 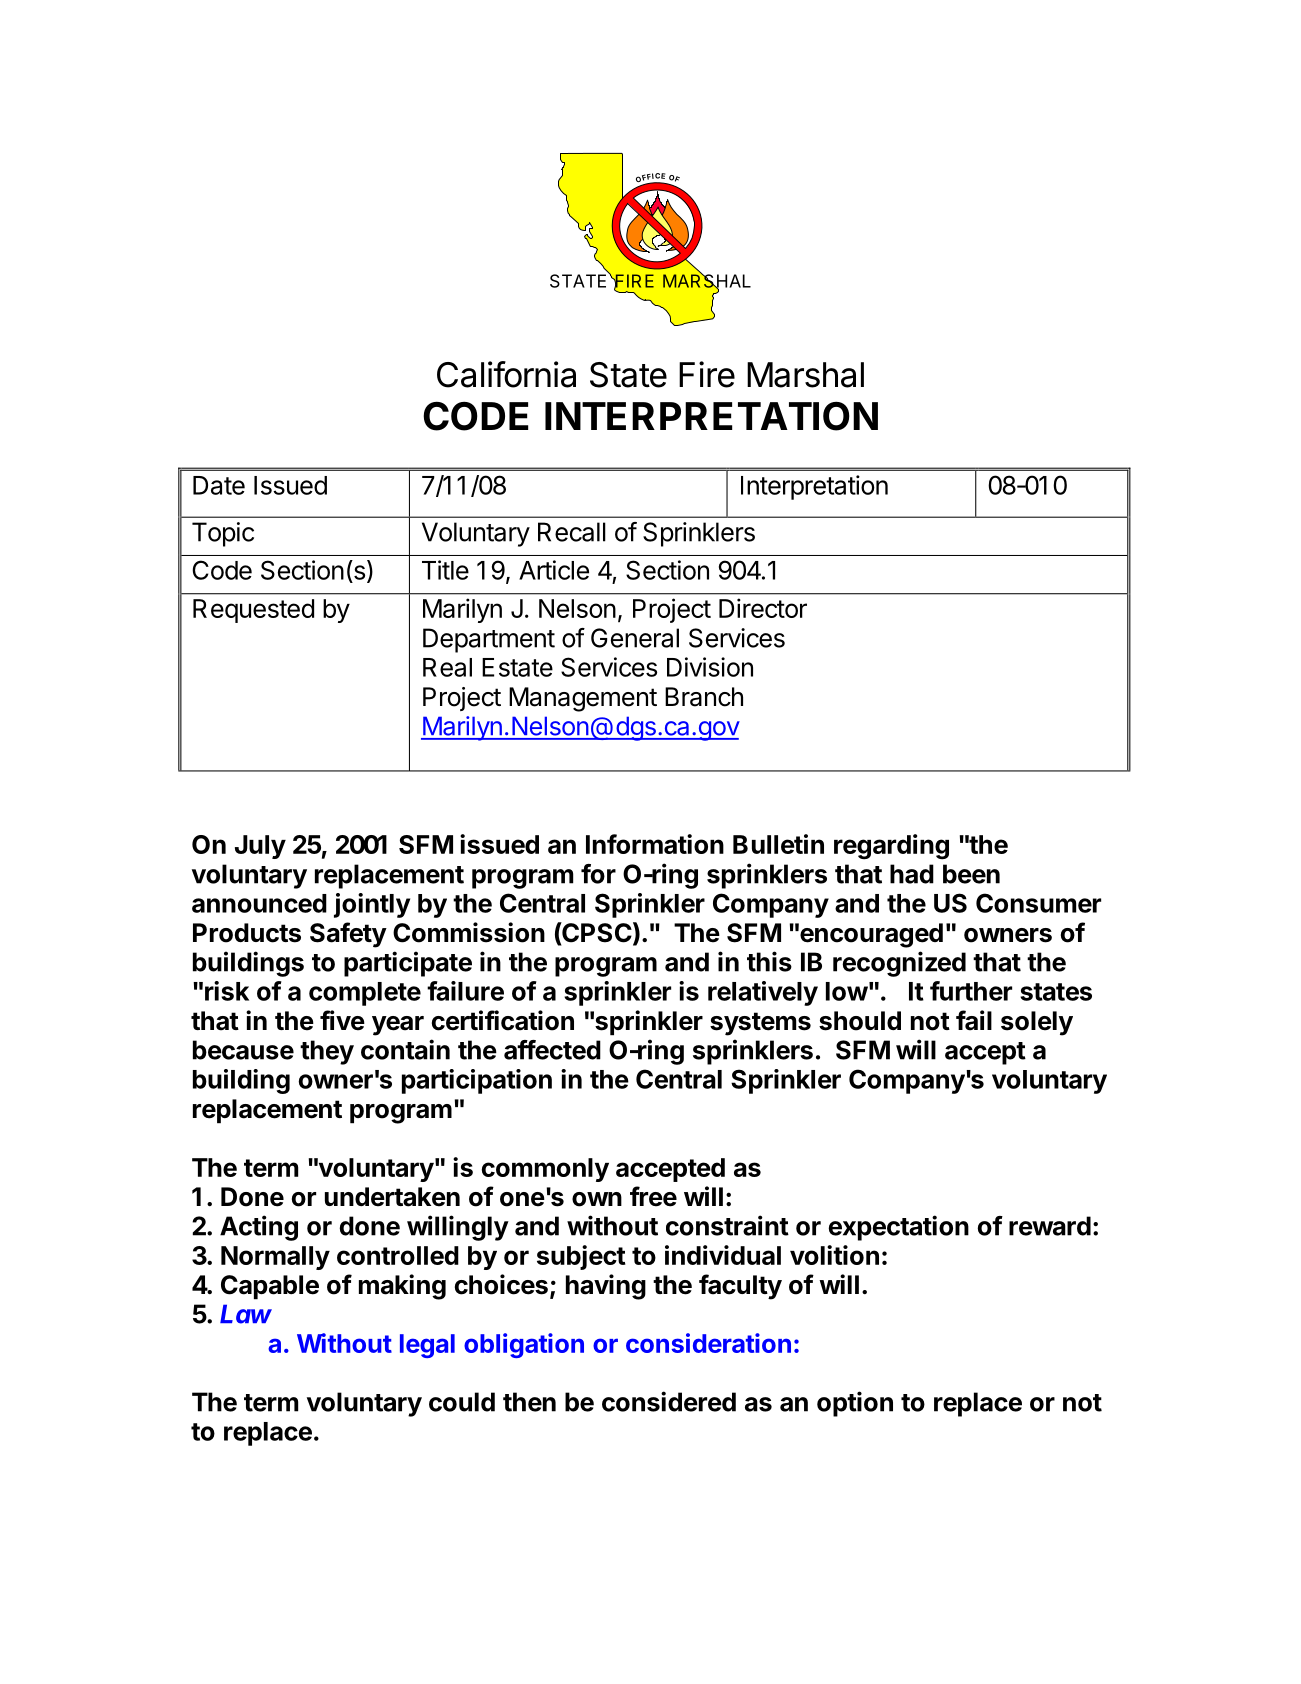 I want to click on legal, so click(x=427, y=1346).
